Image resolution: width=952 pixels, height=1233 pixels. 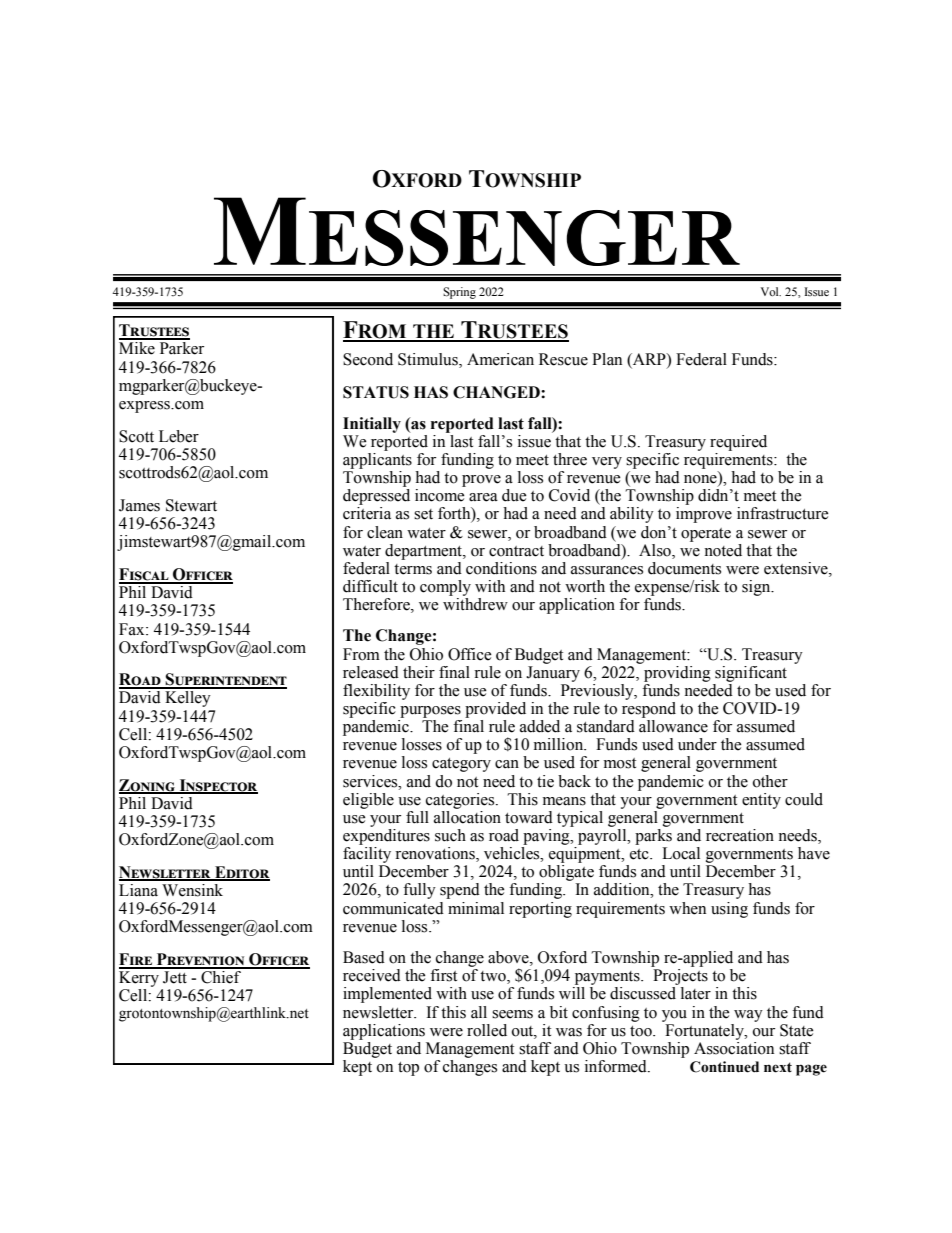 What do you see at coordinates (139, 505) in the screenshot?
I see `James` at bounding box center [139, 505].
